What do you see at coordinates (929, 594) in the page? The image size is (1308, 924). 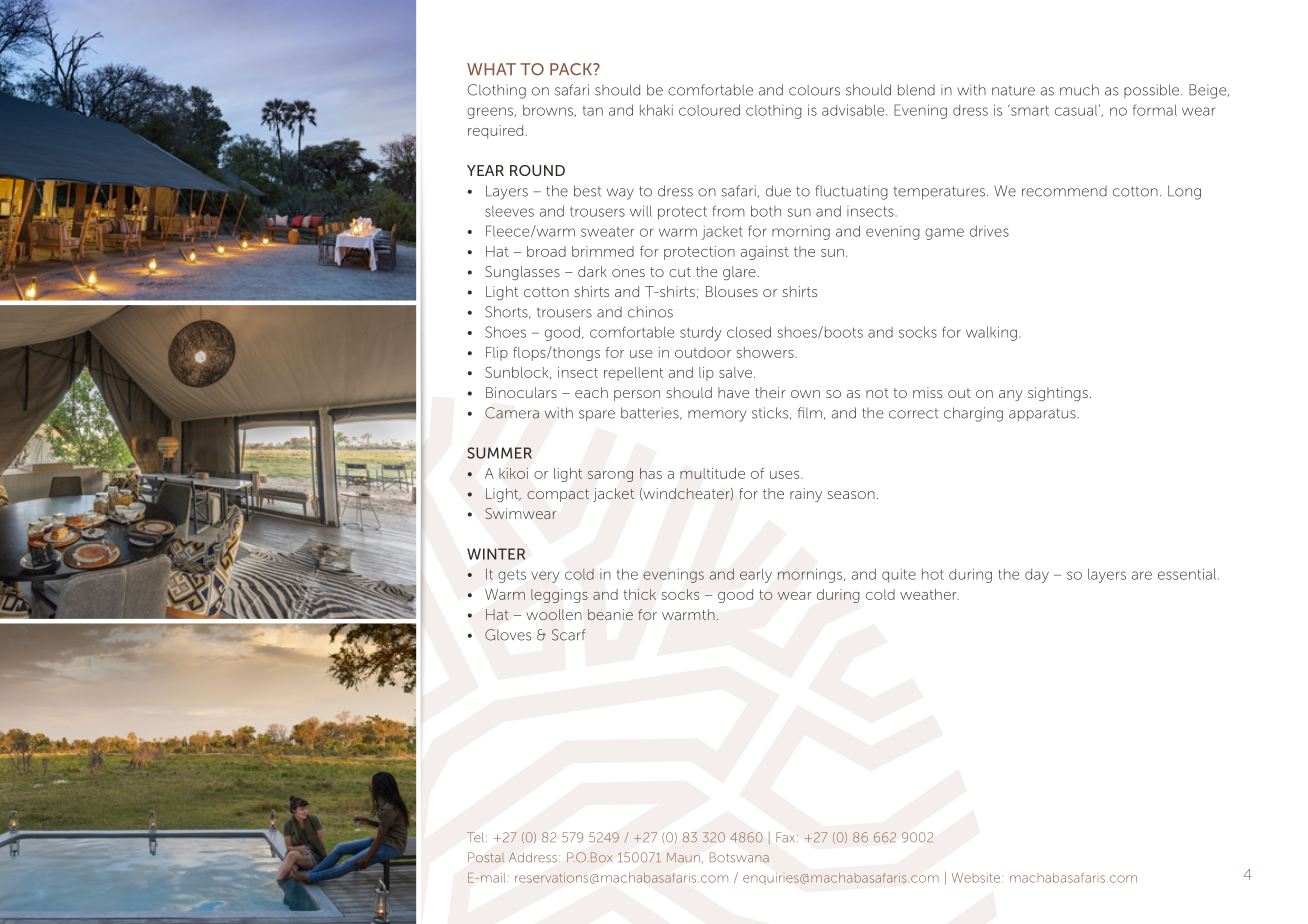 I see `weather` at bounding box center [929, 594].
